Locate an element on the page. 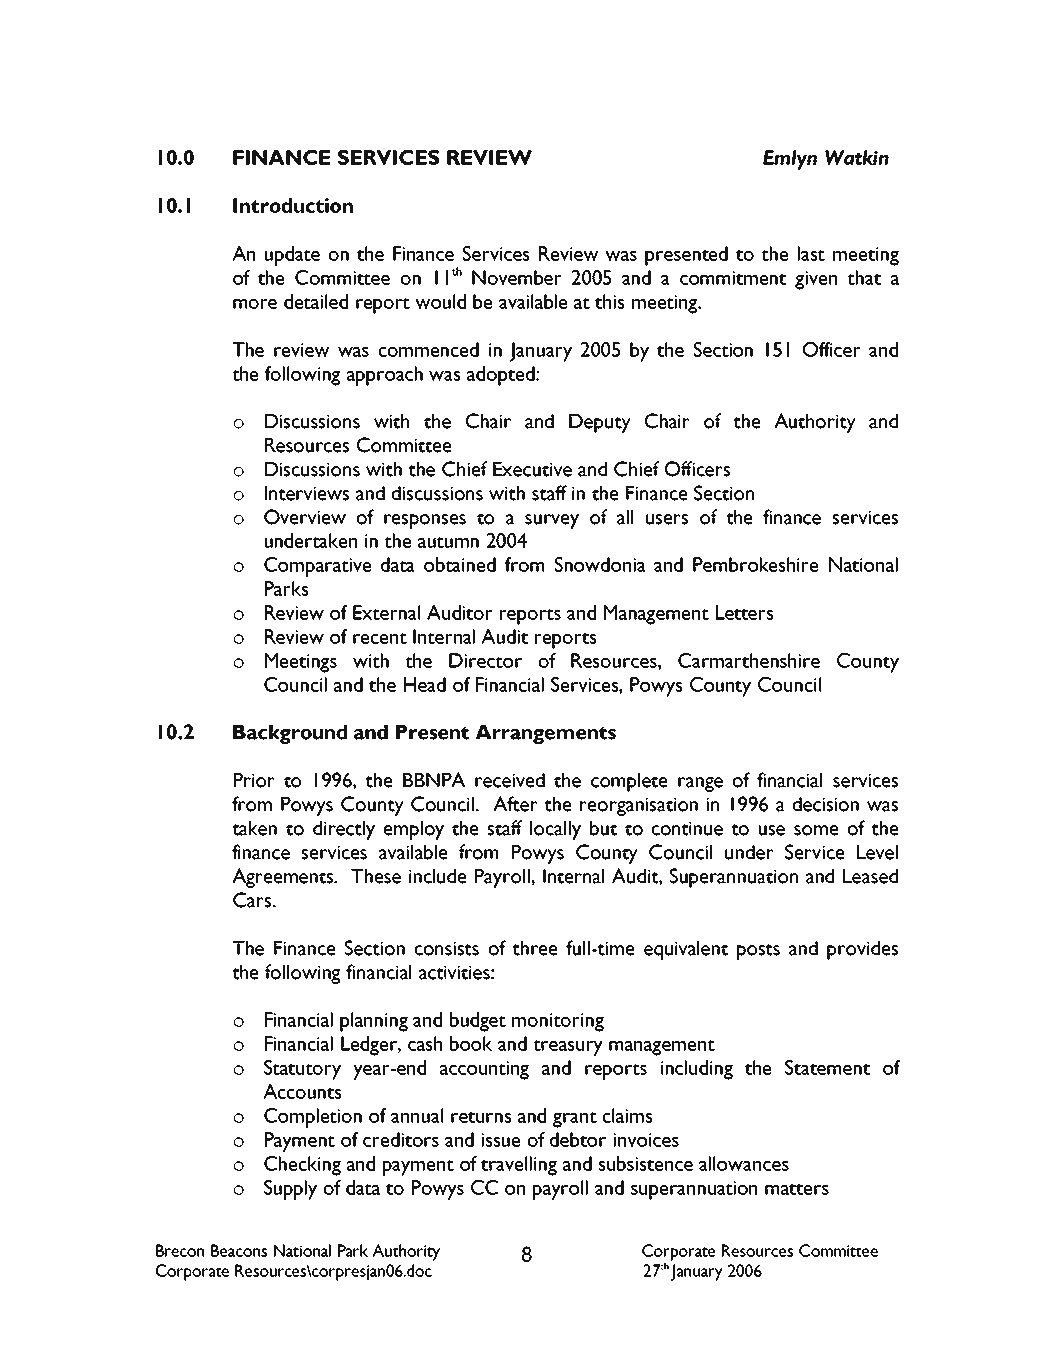 The image size is (1054, 1364). debtor is located at coordinates (578, 1139).
